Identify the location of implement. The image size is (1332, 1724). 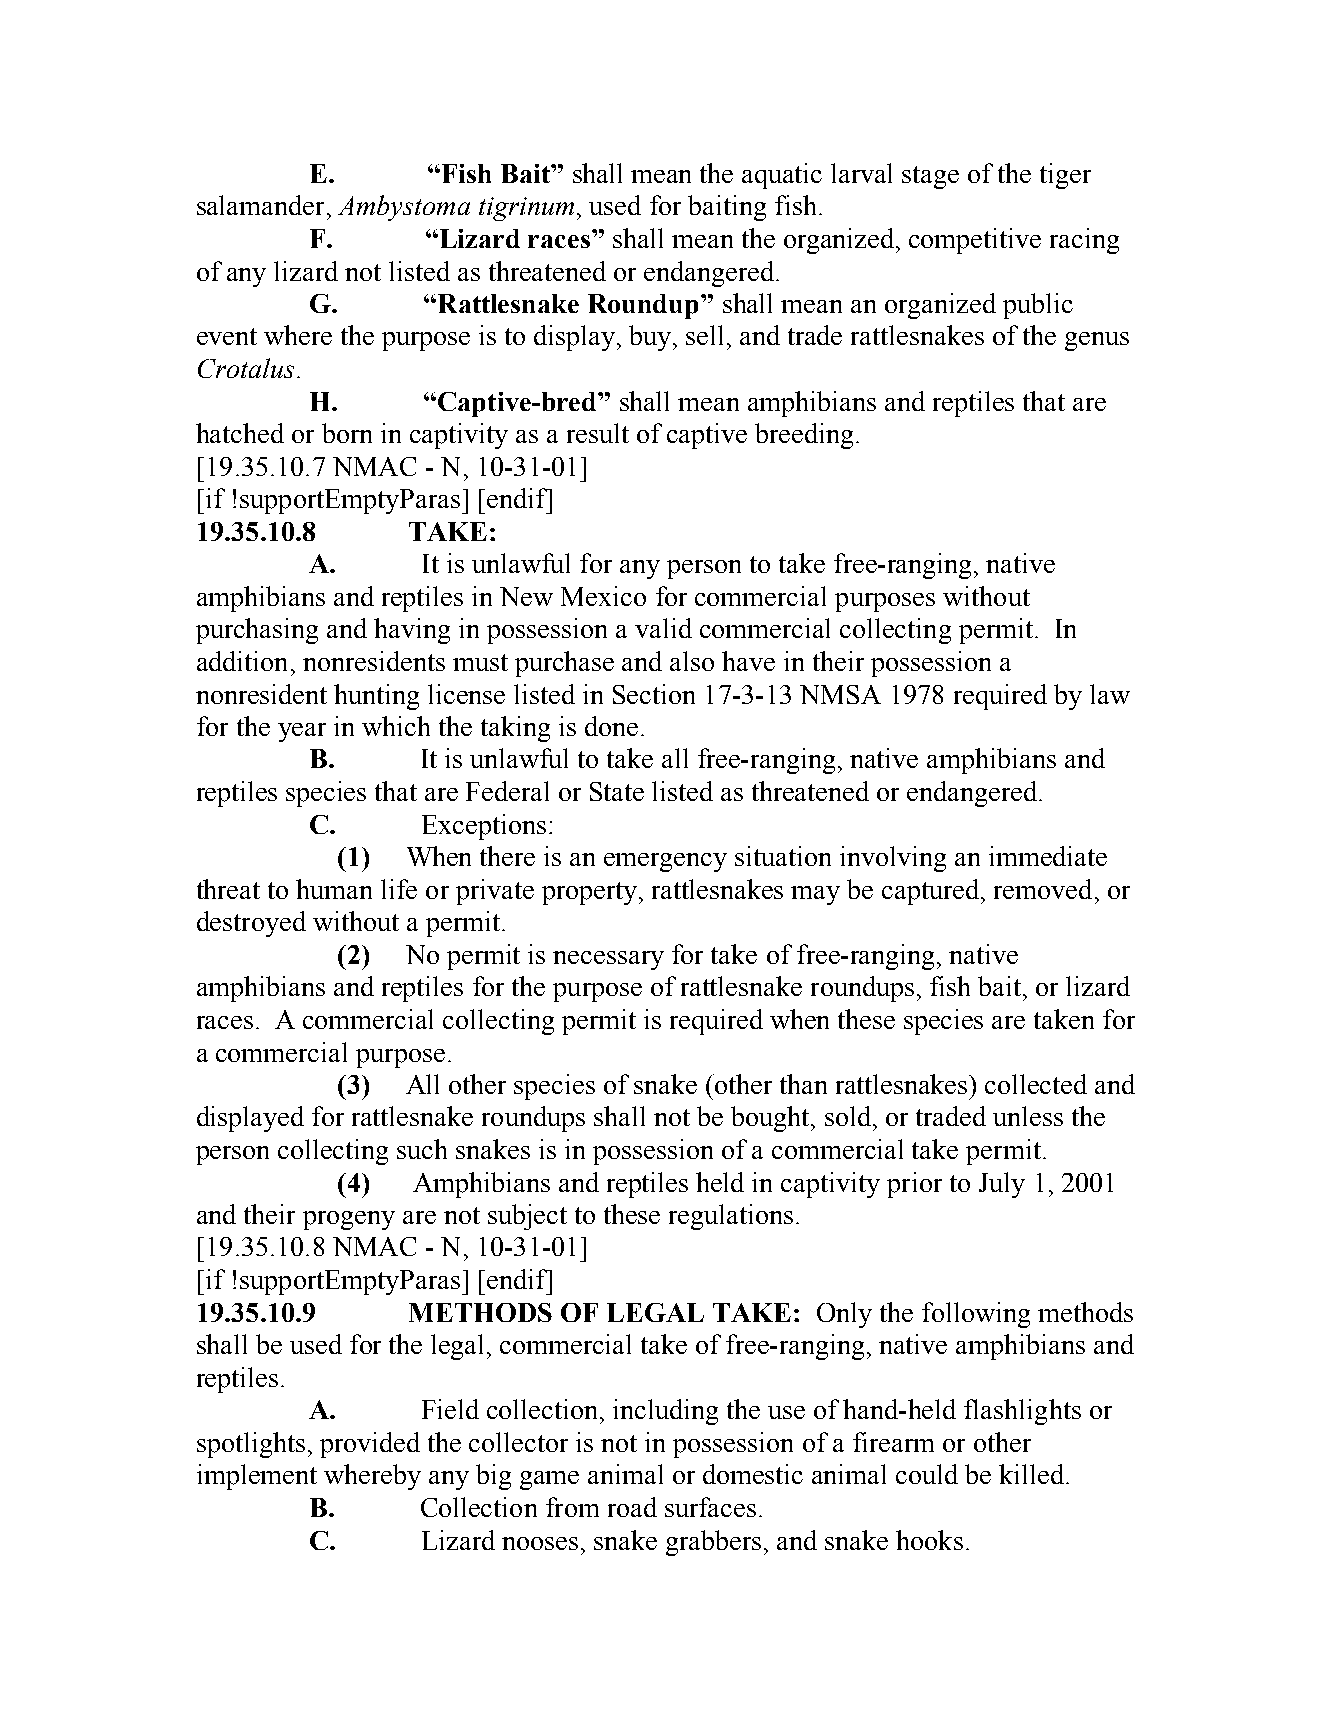
(257, 1477).
